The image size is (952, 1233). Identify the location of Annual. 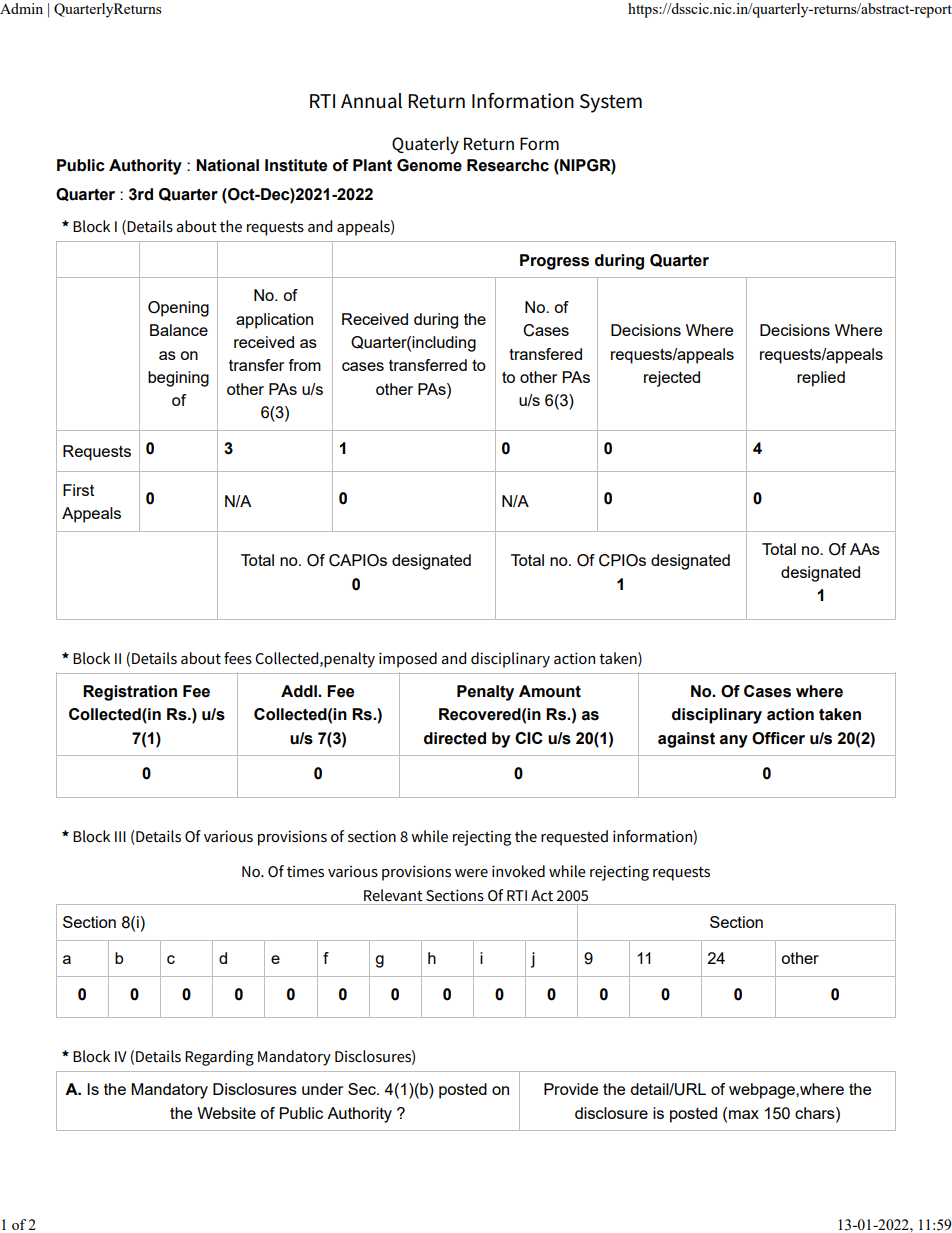
(371, 101).
